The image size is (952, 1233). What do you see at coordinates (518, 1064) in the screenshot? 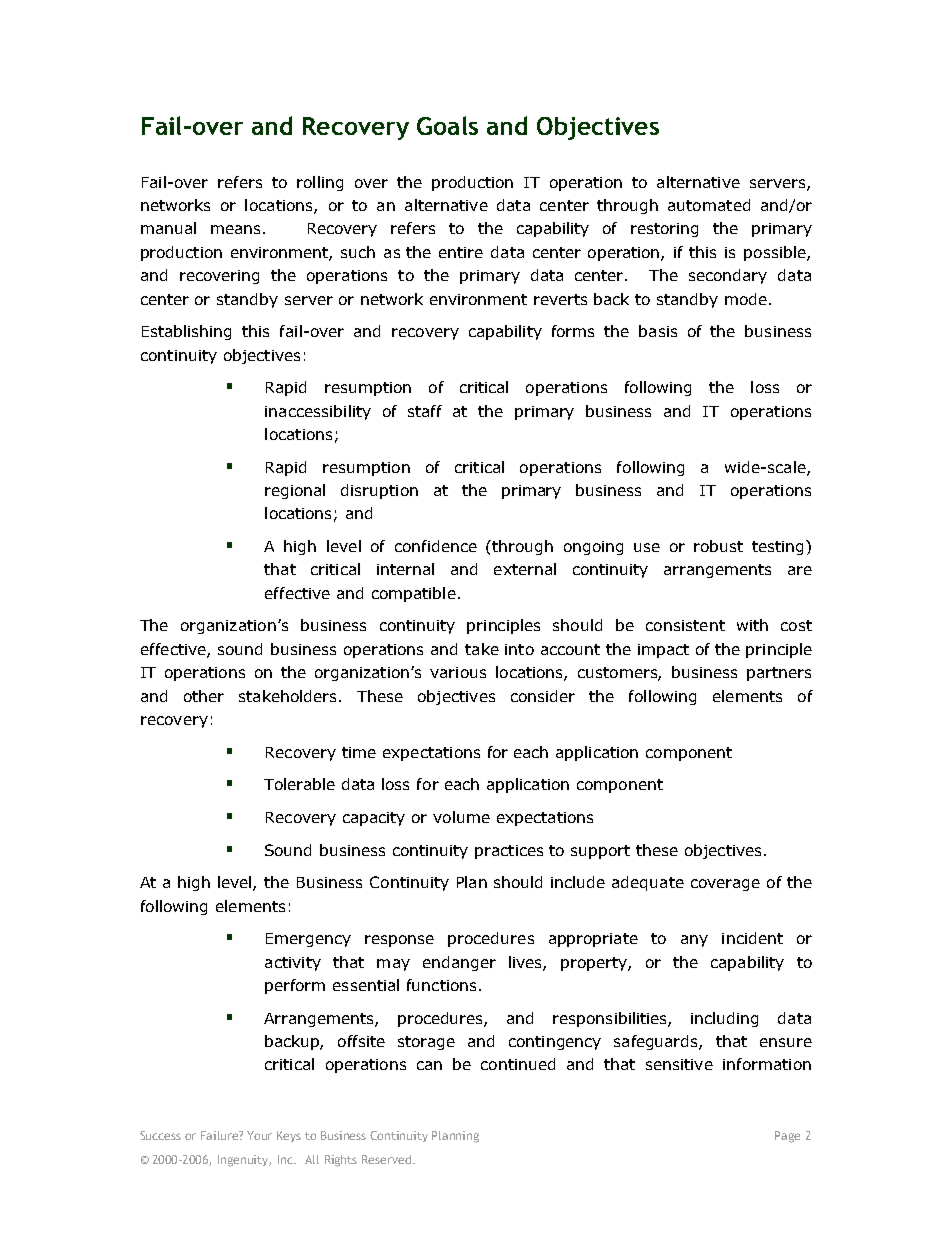
I see `continued` at bounding box center [518, 1064].
